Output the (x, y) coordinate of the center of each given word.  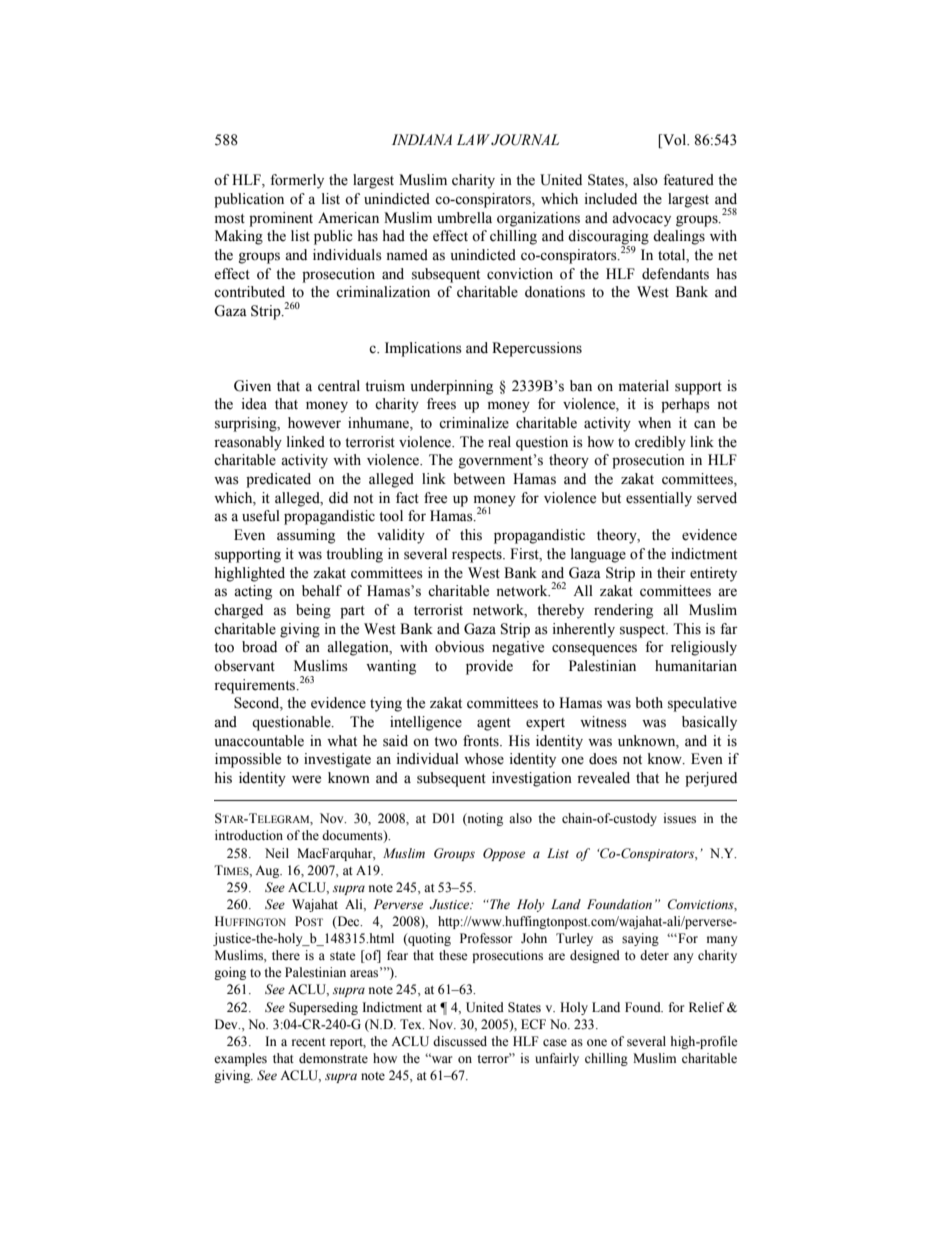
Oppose (504, 854)
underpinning (452, 387)
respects (478, 556)
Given (252, 386)
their (671, 573)
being (313, 611)
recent (309, 1042)
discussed (460, 1041)
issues (680, 818)
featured (688, 180)
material (644, 386)
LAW (473, 139)
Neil (277, 853)
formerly (297, 181)
